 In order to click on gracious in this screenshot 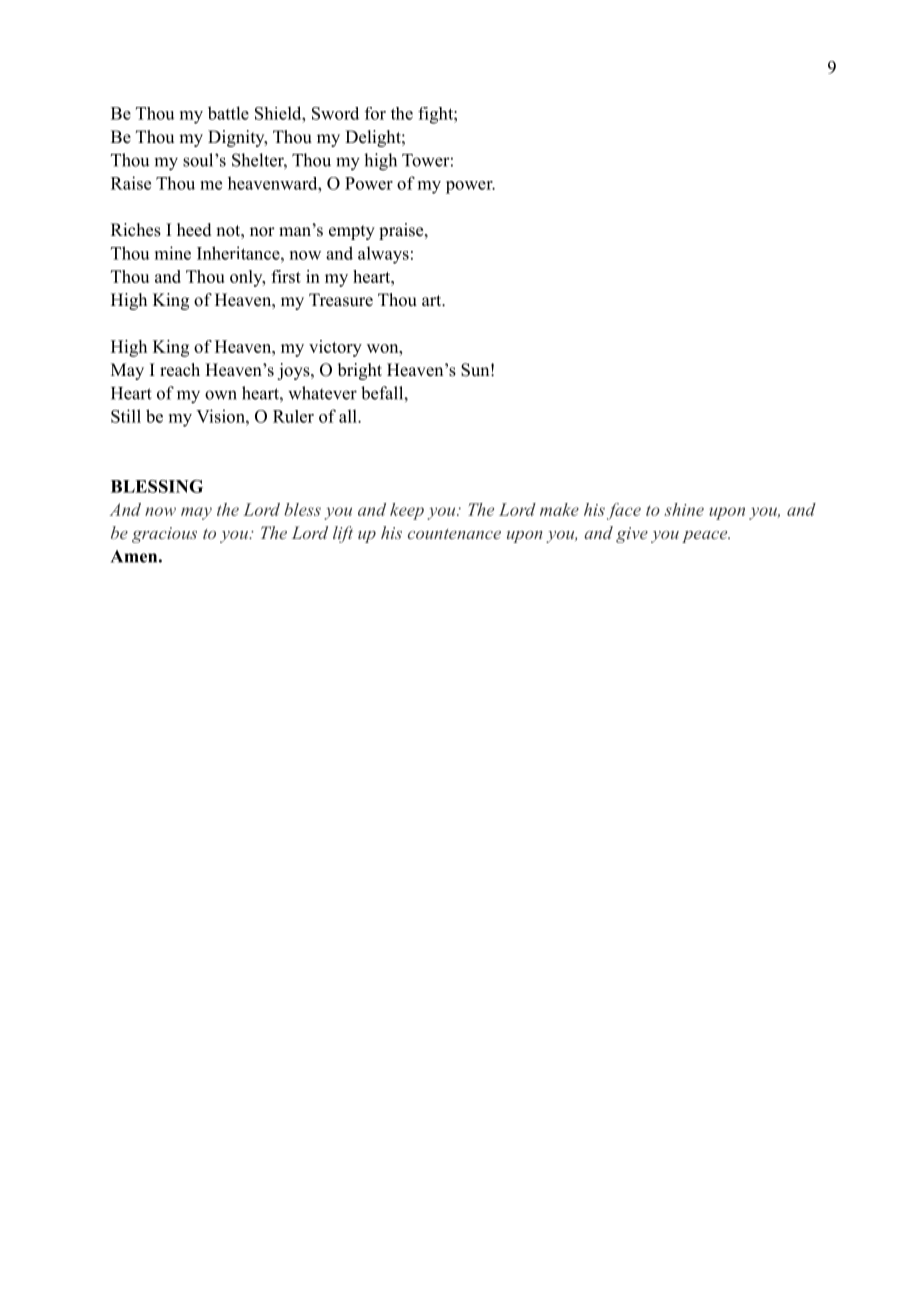, I will do `click(164, 535)`.
